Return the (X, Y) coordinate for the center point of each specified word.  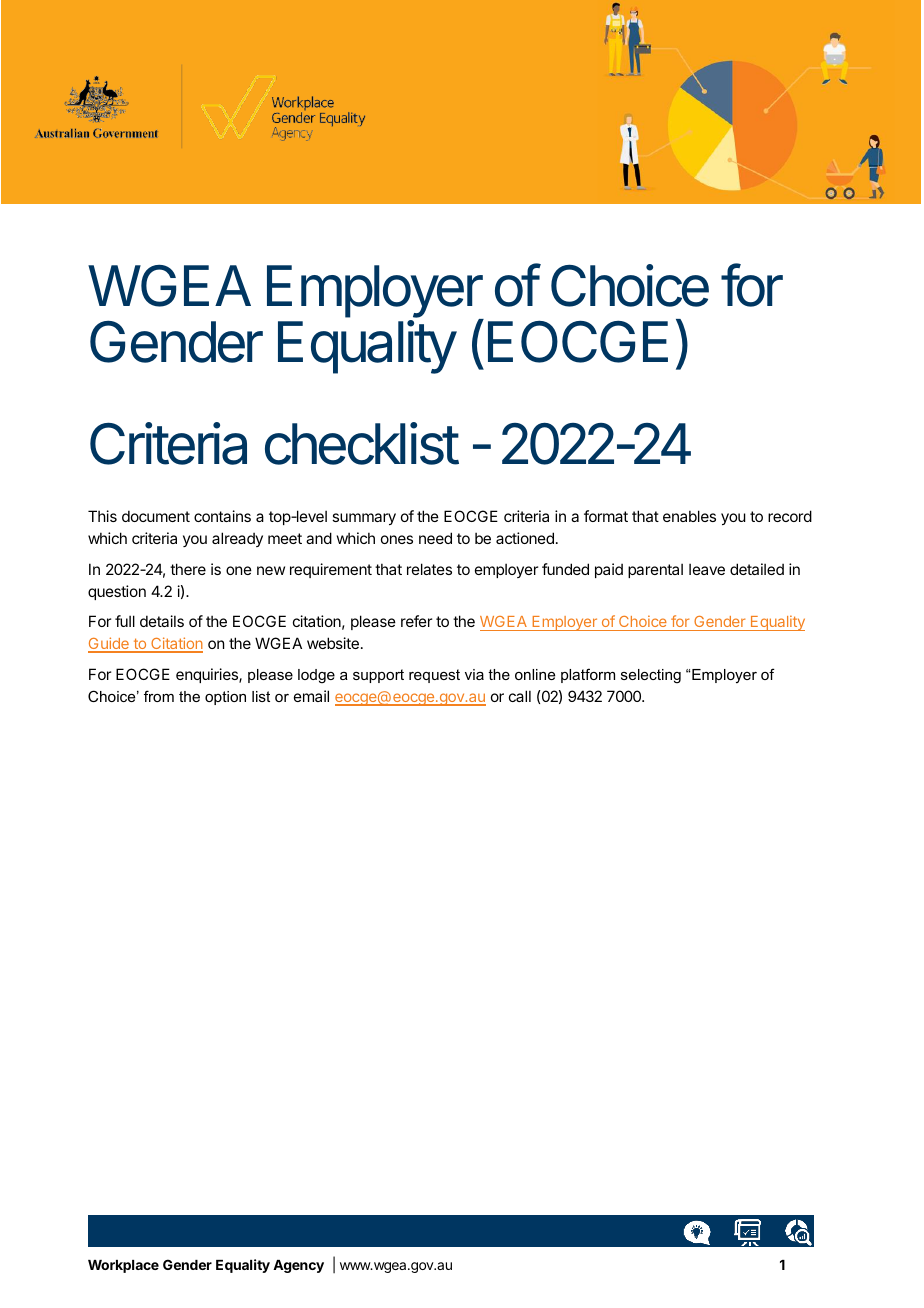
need (435, 538)
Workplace (123, 1266)
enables (689, 516)
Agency (298, 1266)
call (520, 696)
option (225, 698)
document (156, 516)
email (311, 696)
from (159, 696)
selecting (651, 676)
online (535, 674)
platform (588, 675)
